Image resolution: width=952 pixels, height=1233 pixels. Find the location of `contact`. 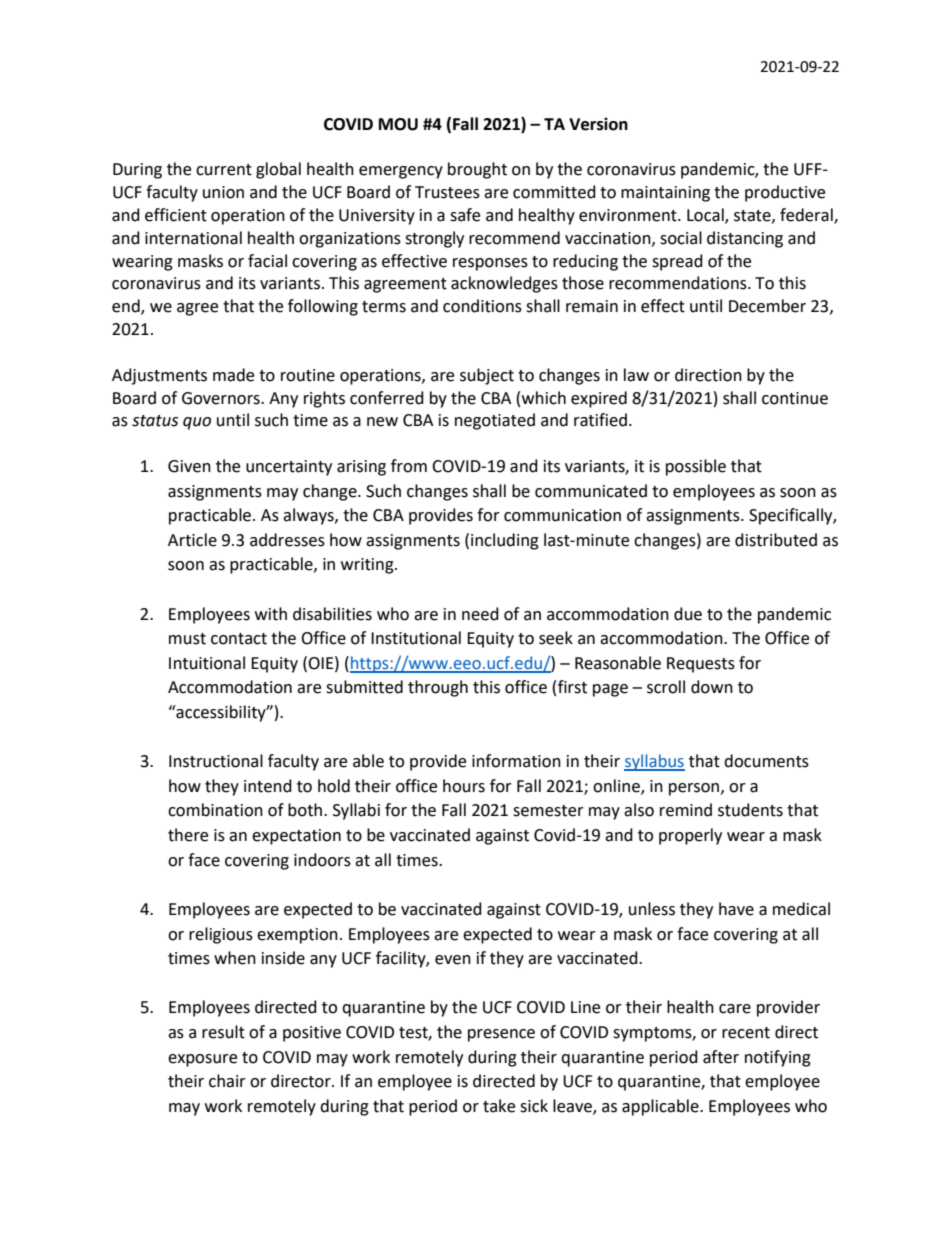

contact is located at coordinates (239, 639).
